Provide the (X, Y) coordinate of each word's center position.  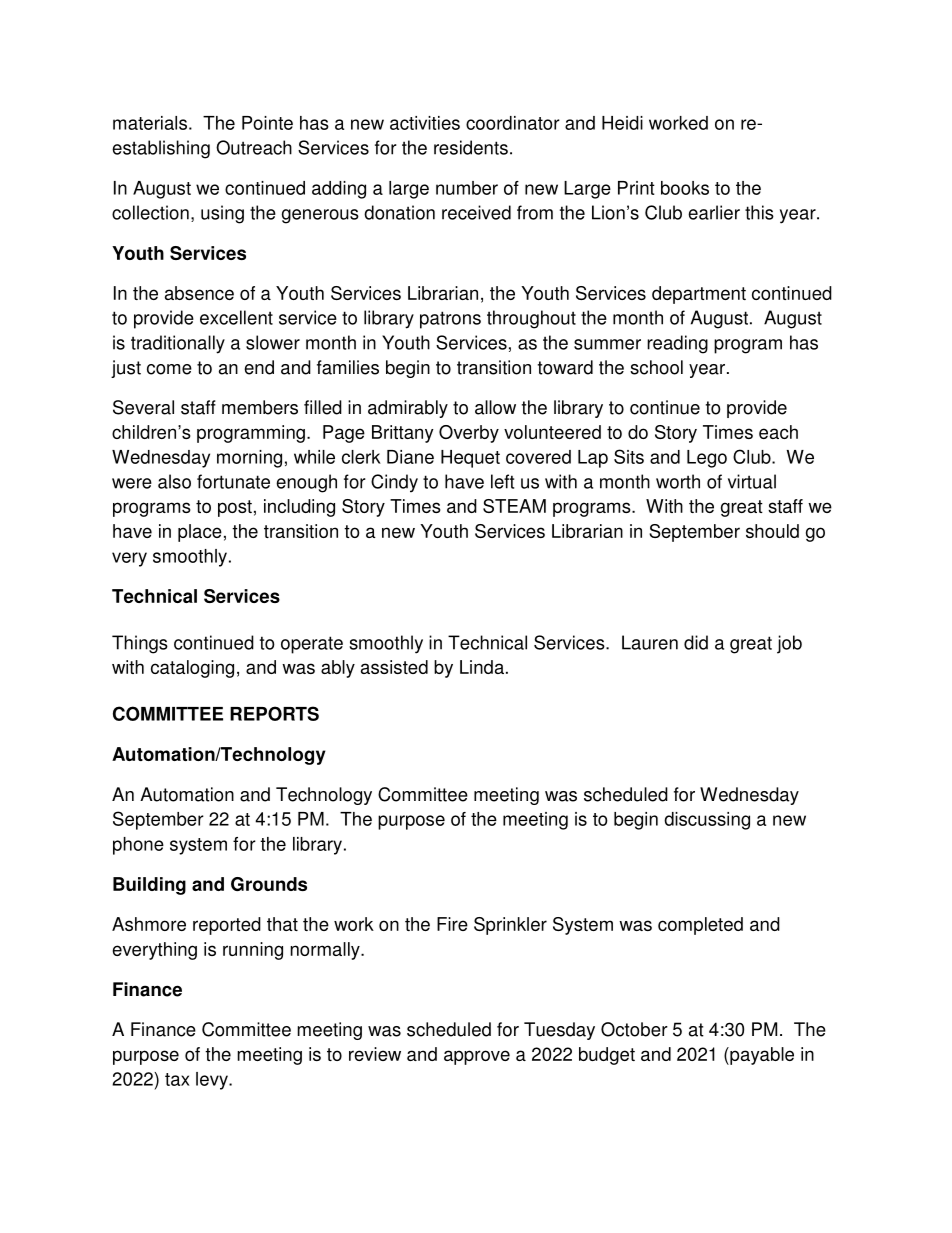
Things (140, 644)
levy (213, 1081)
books (685, 188)
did (696, 642)
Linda (482, 667)
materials (150, 123)
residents (471, 147)
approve (477, 1057)
